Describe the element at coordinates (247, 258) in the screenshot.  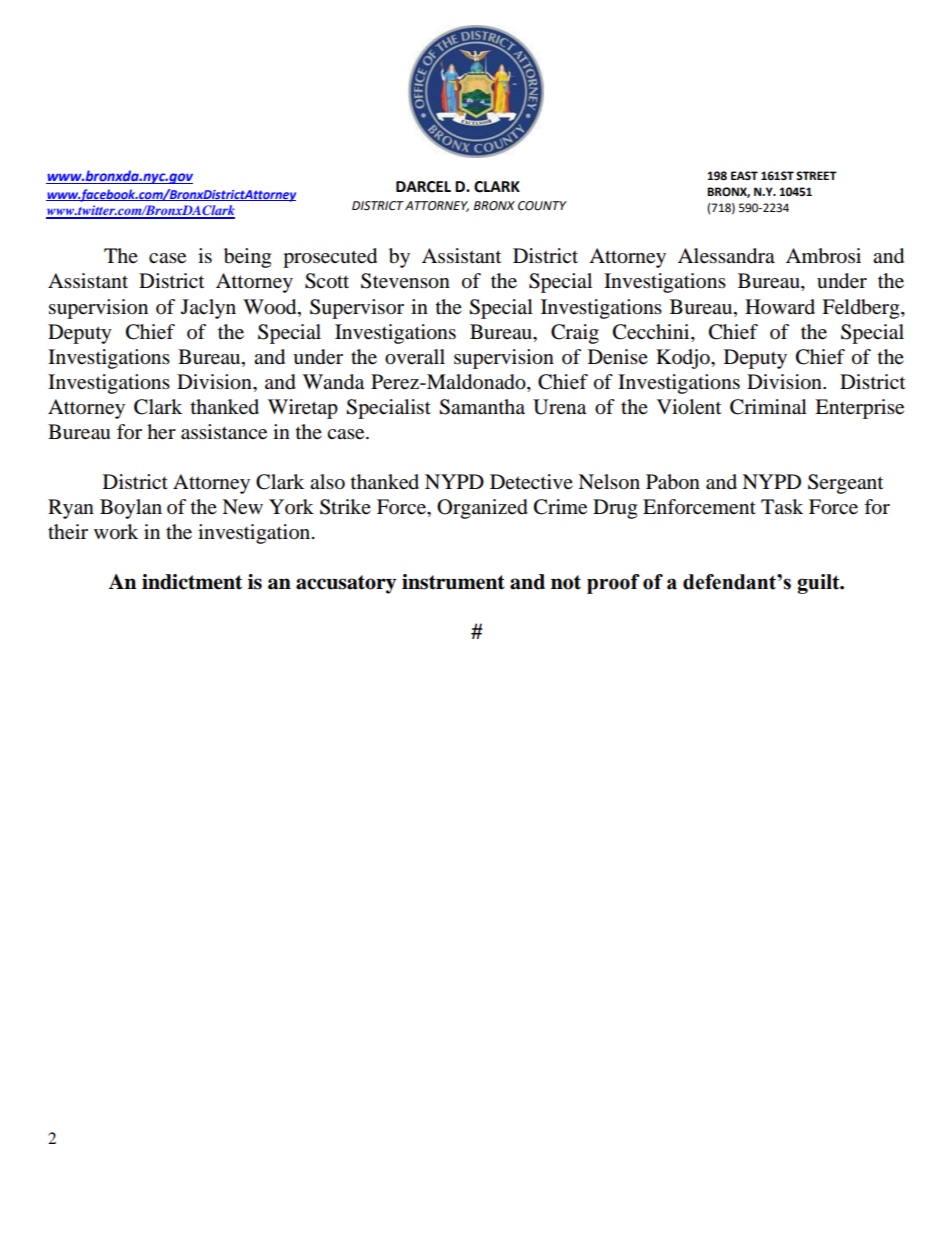
I see `being` at that location.
